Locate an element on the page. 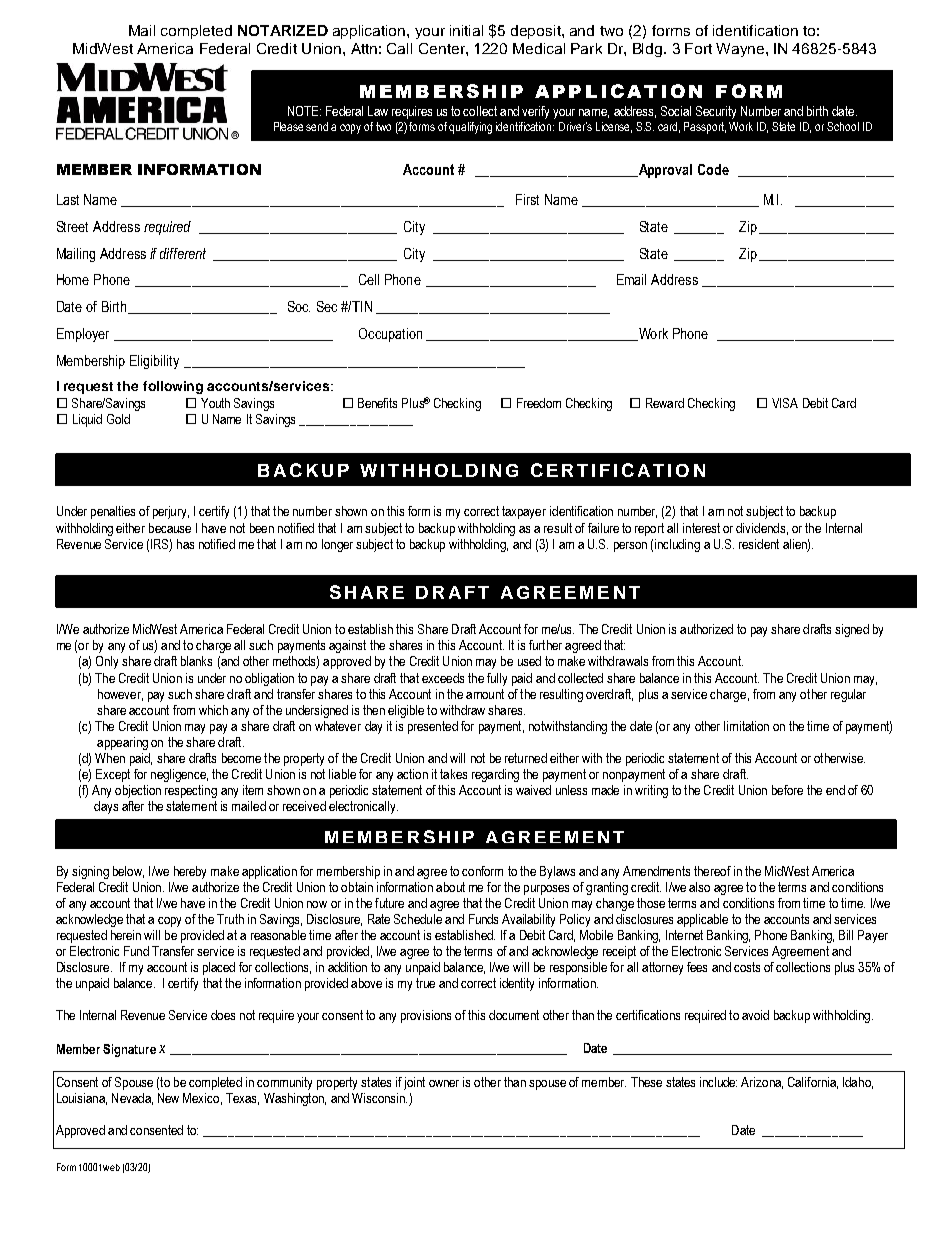  Center is located at coordinates (443, 48).
